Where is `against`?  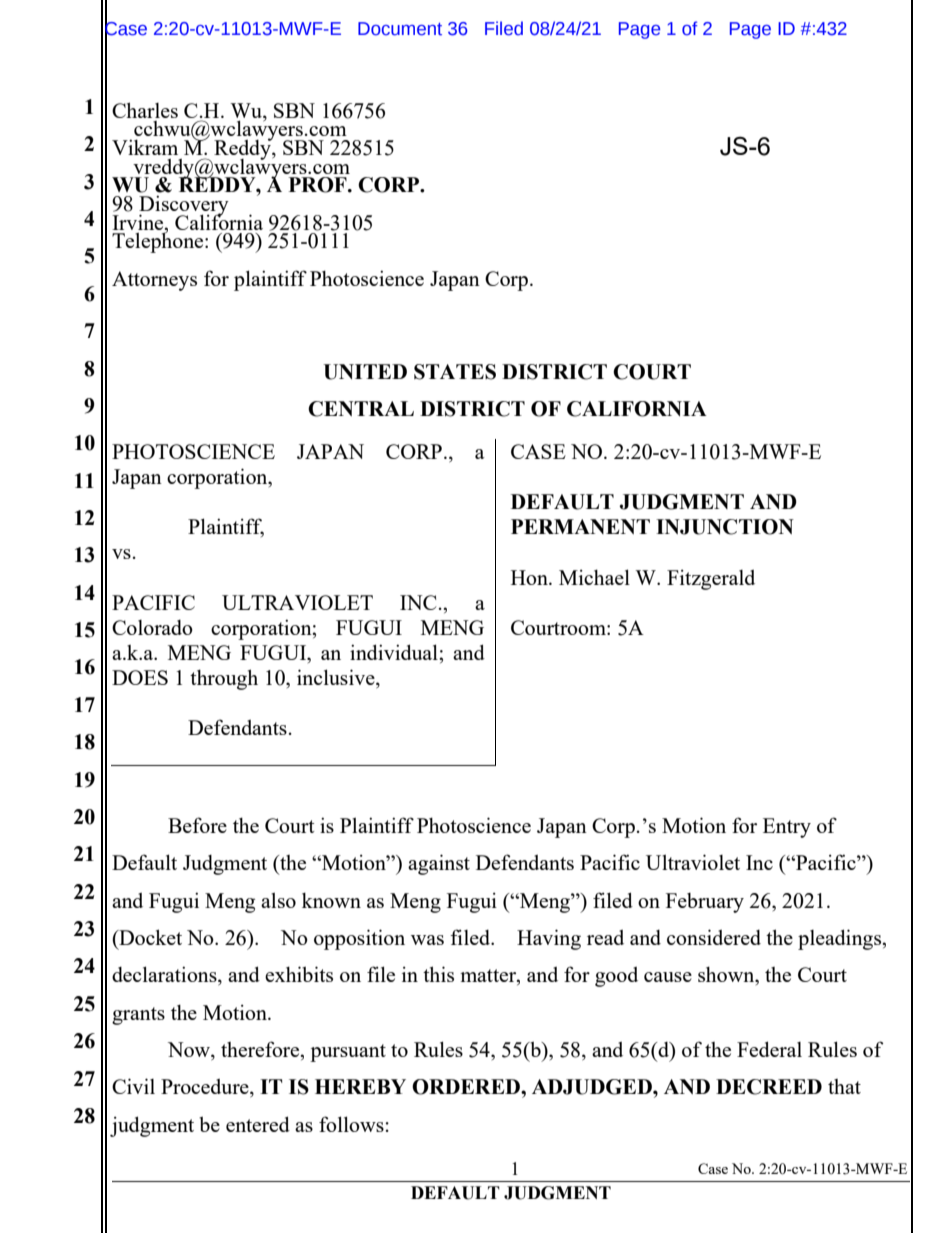 against is located at coordinates (439, 864).
